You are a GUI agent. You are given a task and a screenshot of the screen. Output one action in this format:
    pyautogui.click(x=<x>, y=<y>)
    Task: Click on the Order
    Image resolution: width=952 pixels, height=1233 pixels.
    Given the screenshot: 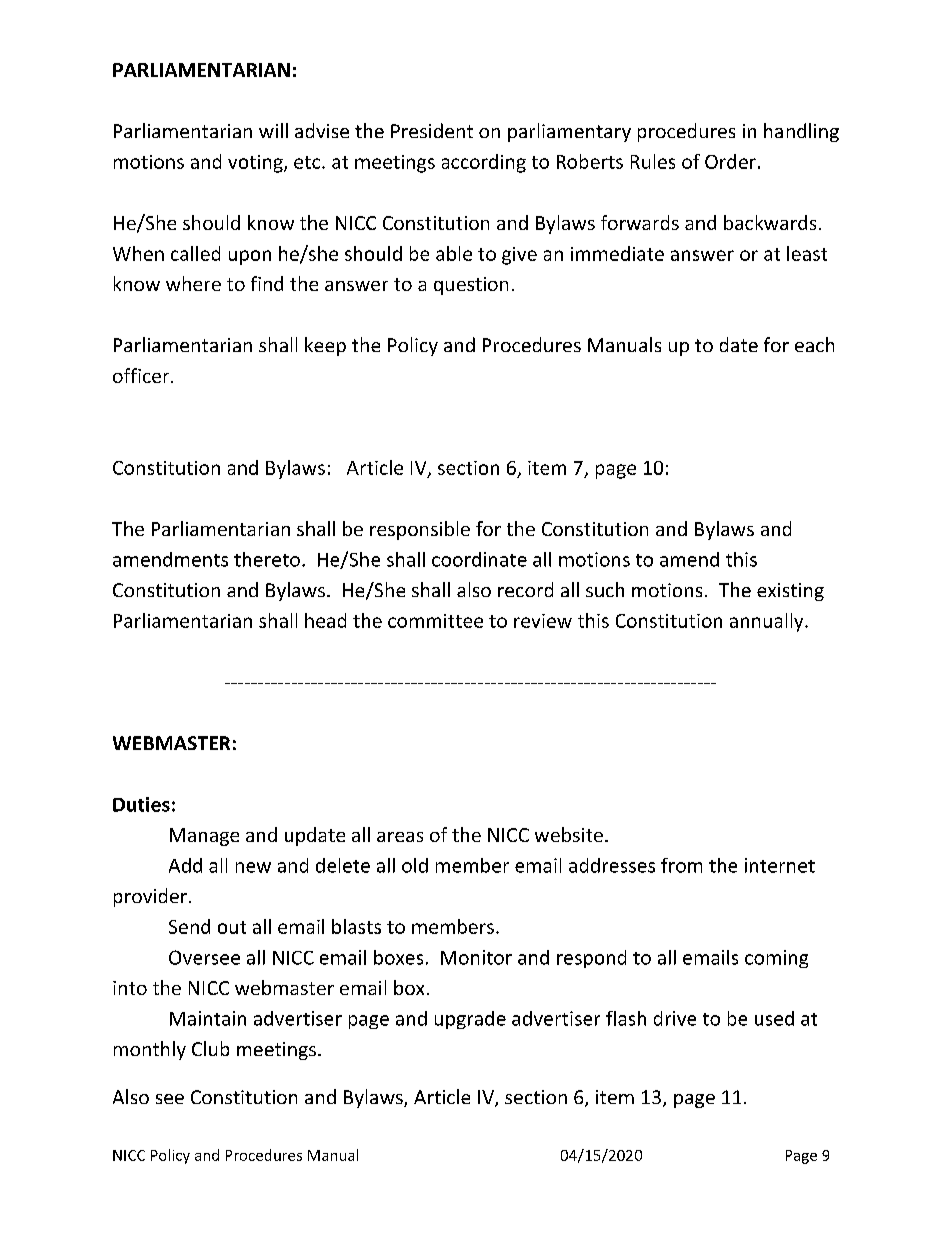 What is the action you would take?
    pyautogui.click(x=730, y=161)
